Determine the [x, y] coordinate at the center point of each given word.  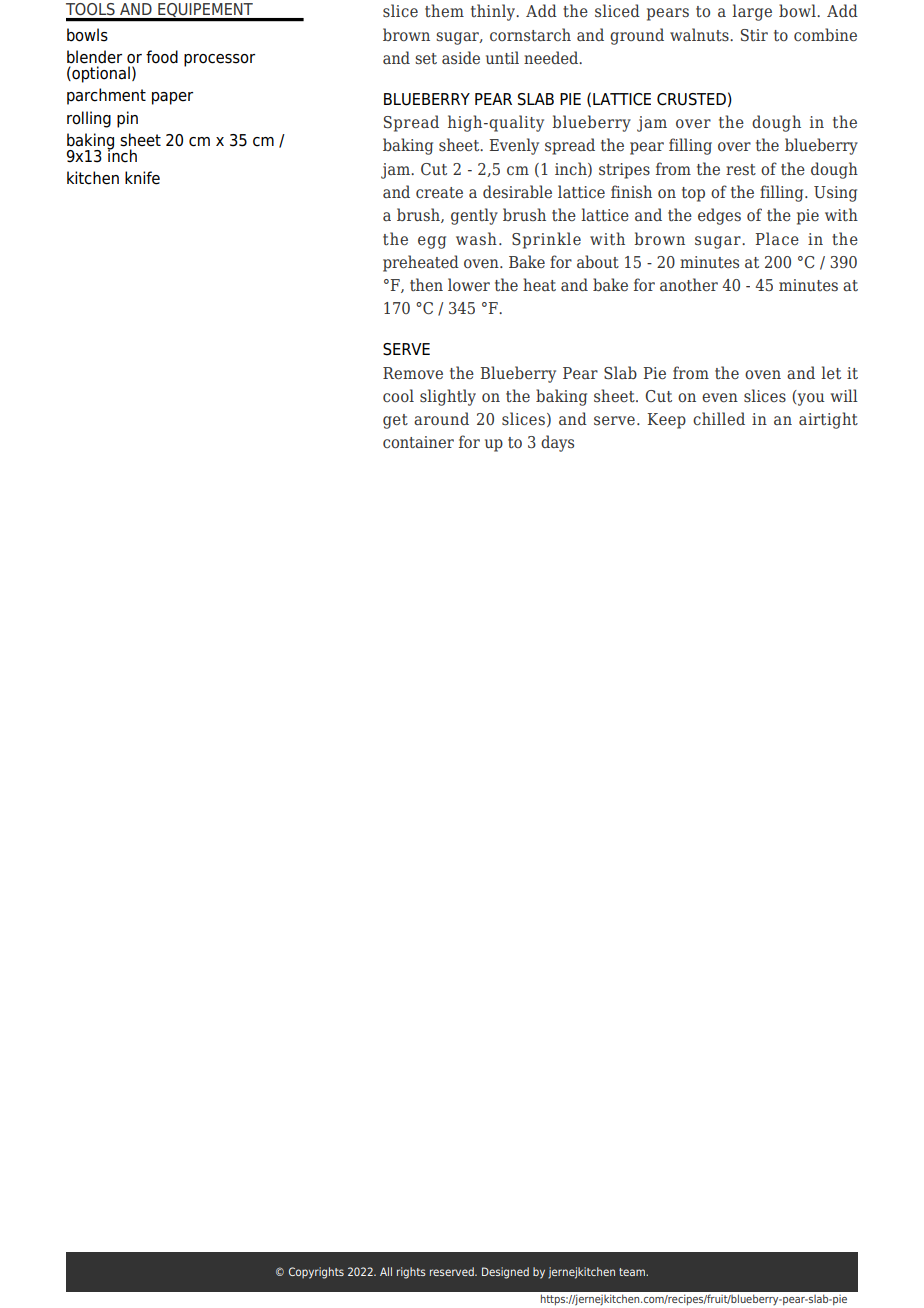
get [395, 421]
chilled [719, 419]
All [386, 1271]
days [557, 443]
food [162, 57]
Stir [754, 35]
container [418, 442]
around [441, 418]
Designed [505, 1273]
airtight [828, 420]
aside [461, 58]
